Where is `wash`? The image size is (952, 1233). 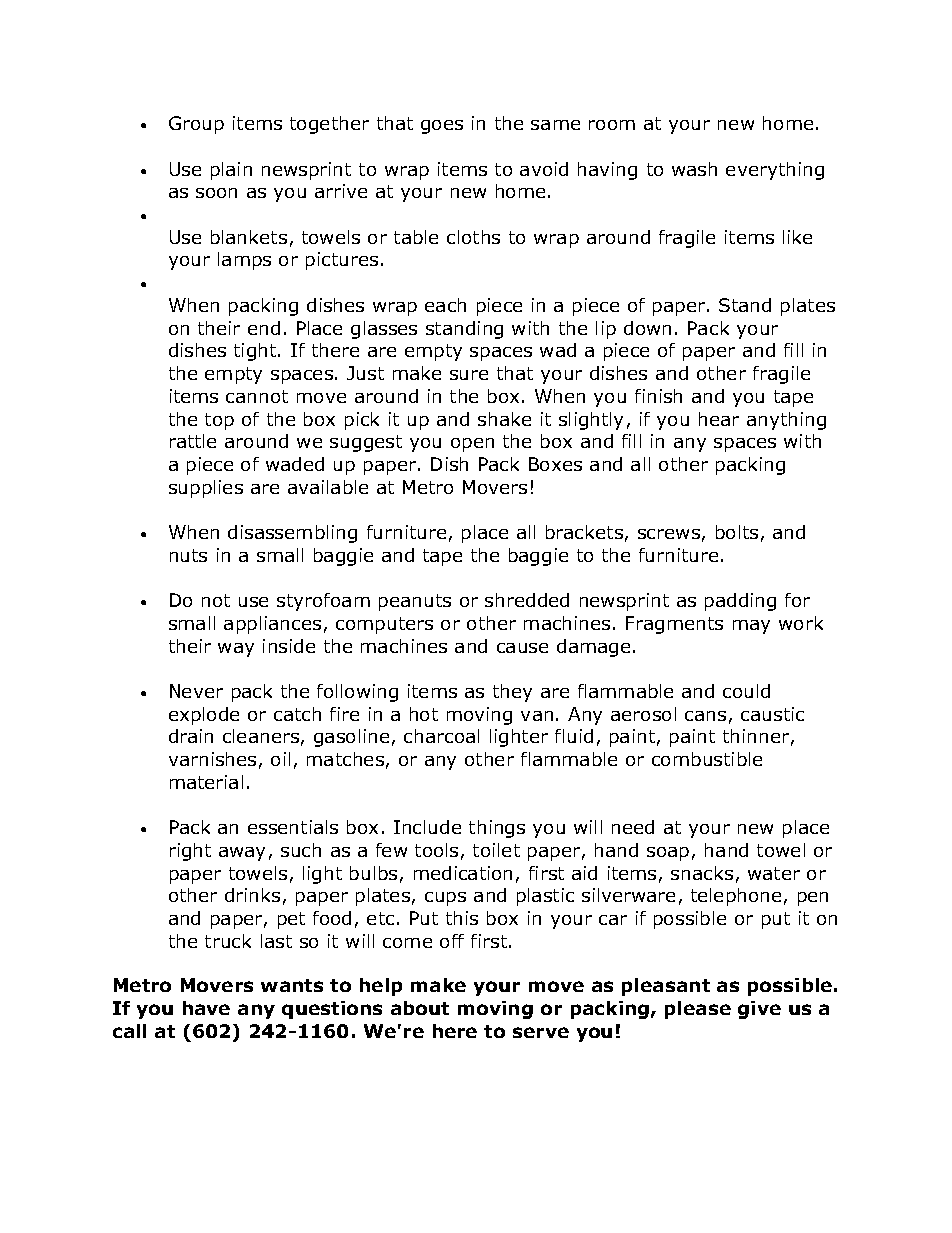
wash is located at coordinates (694, 169).
